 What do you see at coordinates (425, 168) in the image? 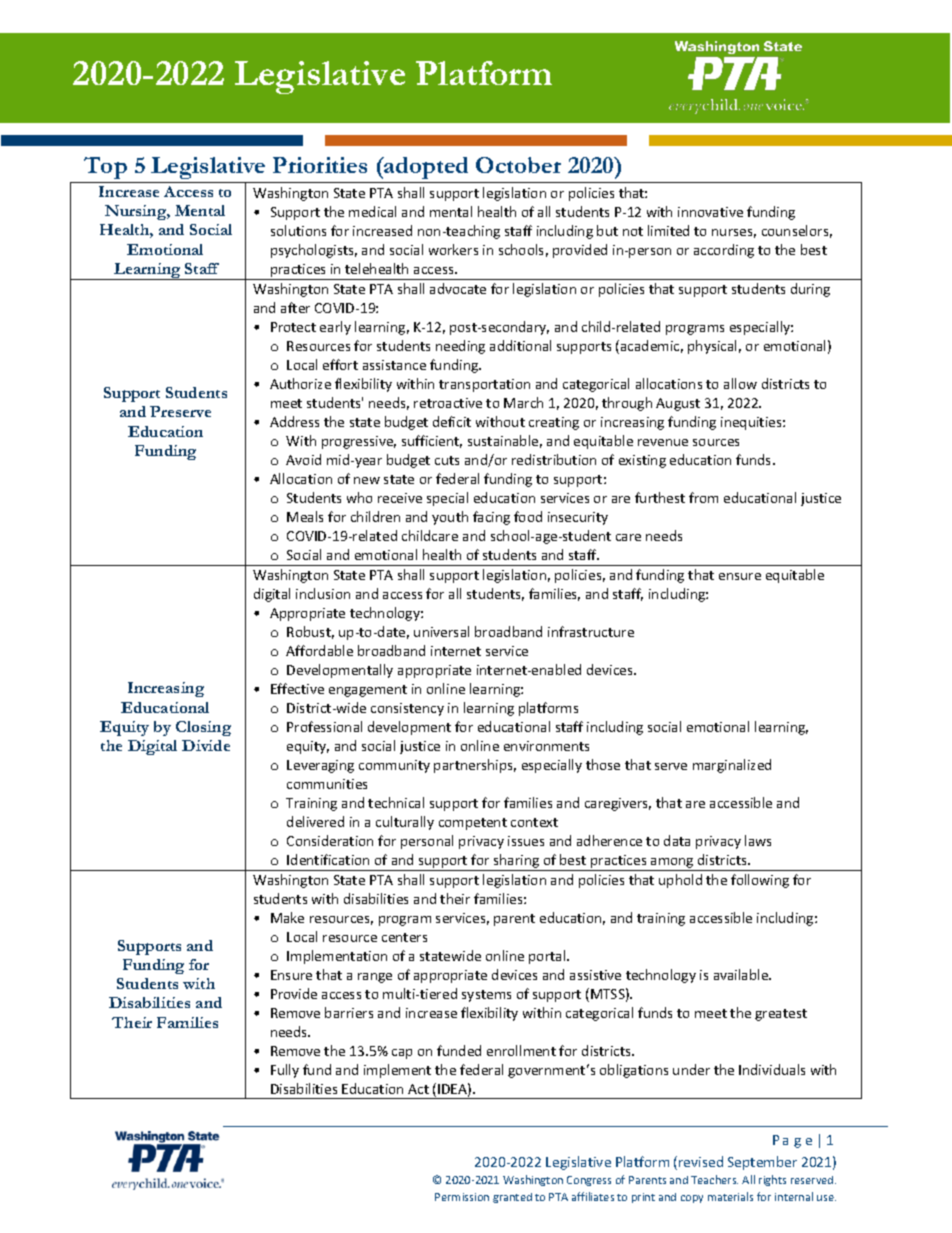
I see `adopted` at bounding box center [425, 168].
